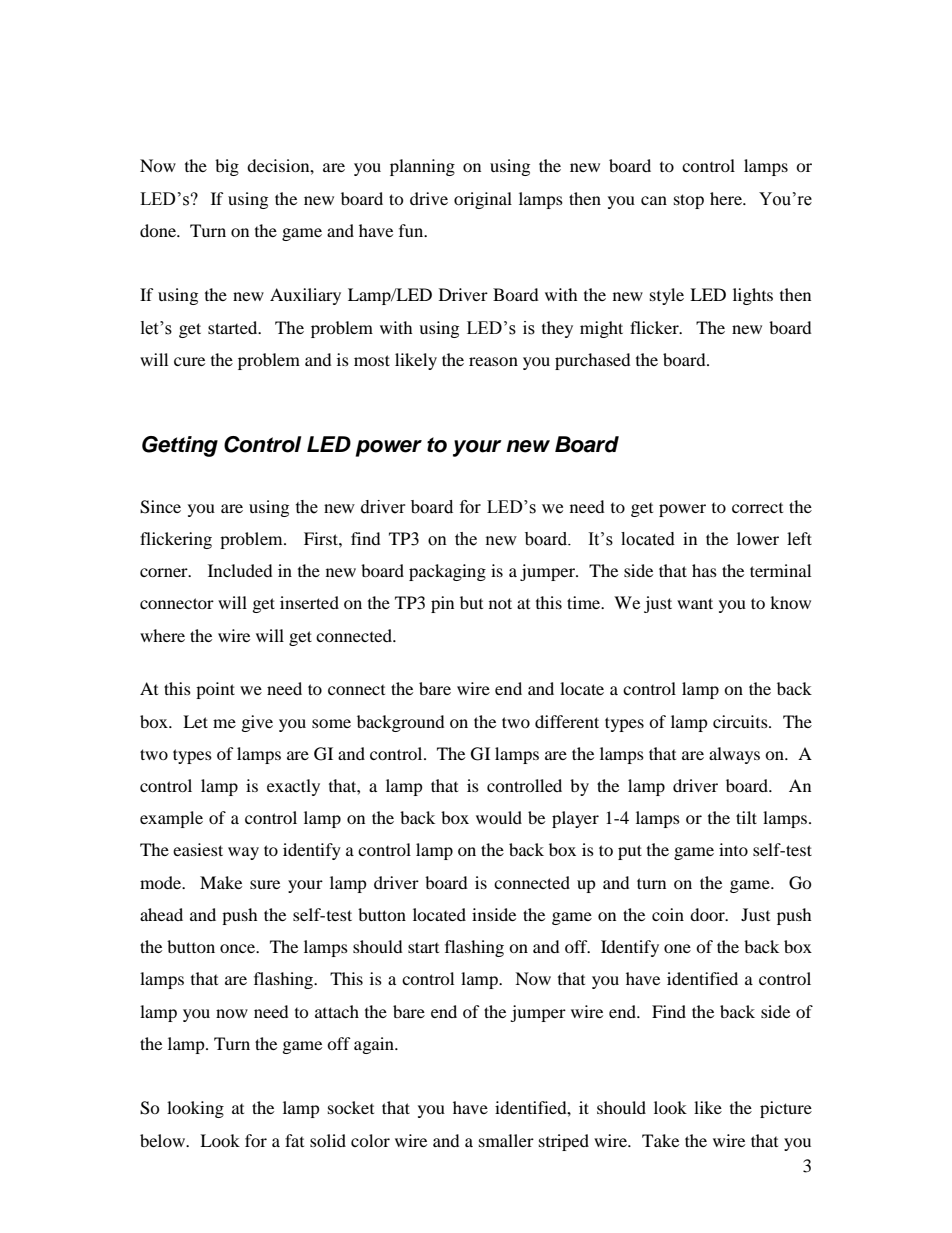  Describe the element at coordinates (499, 817) in the image. I see `would` at that location.
